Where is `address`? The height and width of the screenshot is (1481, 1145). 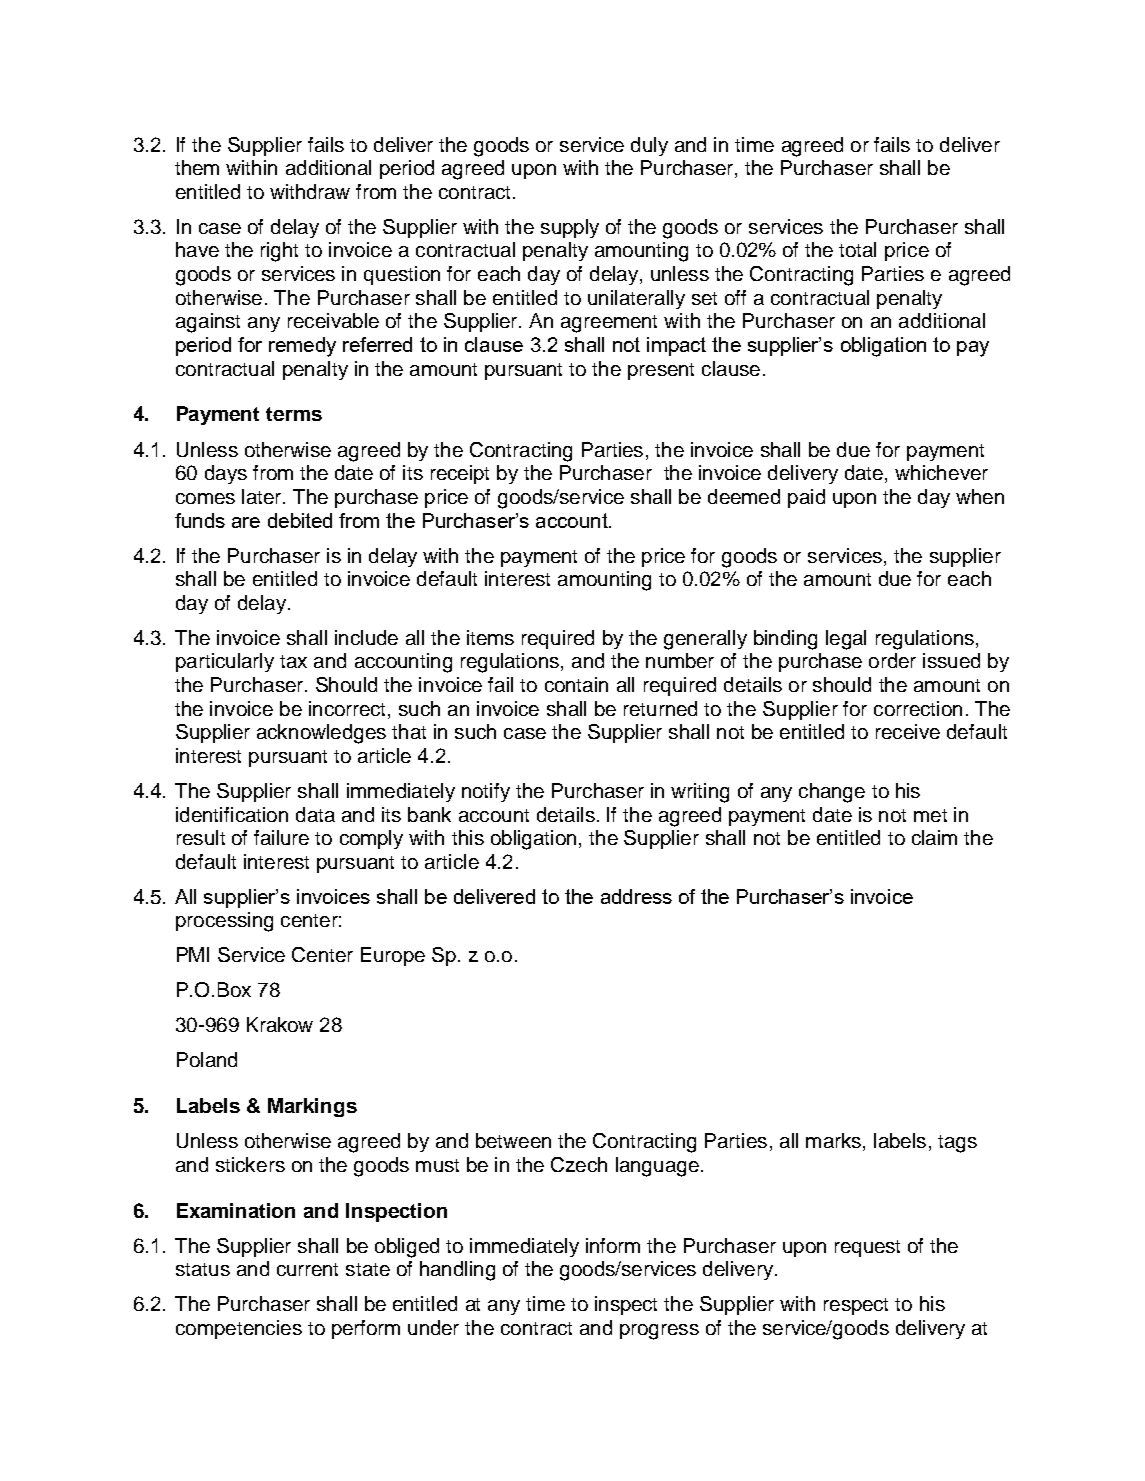
address is located at coordinates (636, 896).
